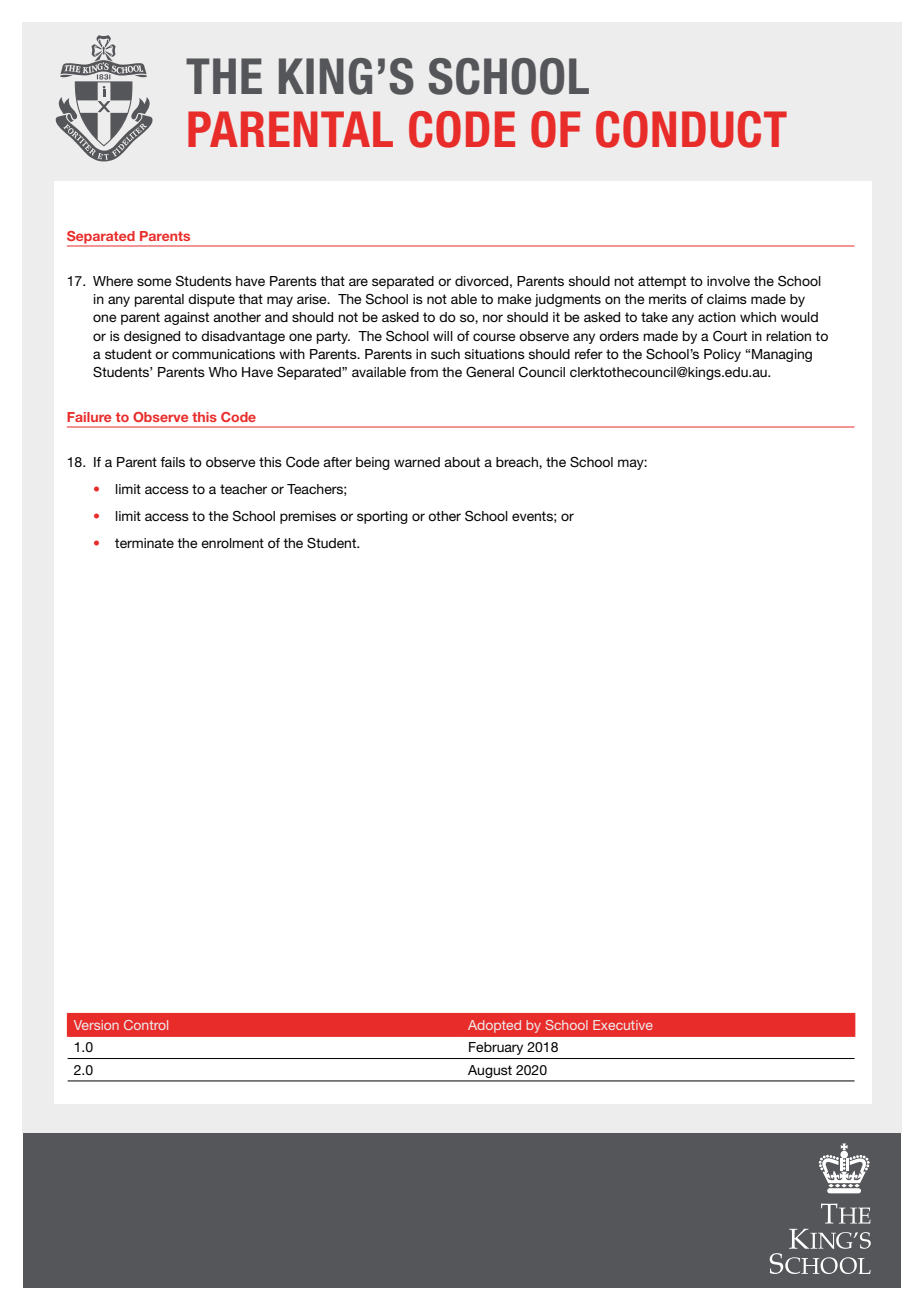  I want to click on make, so click(515, 299).
